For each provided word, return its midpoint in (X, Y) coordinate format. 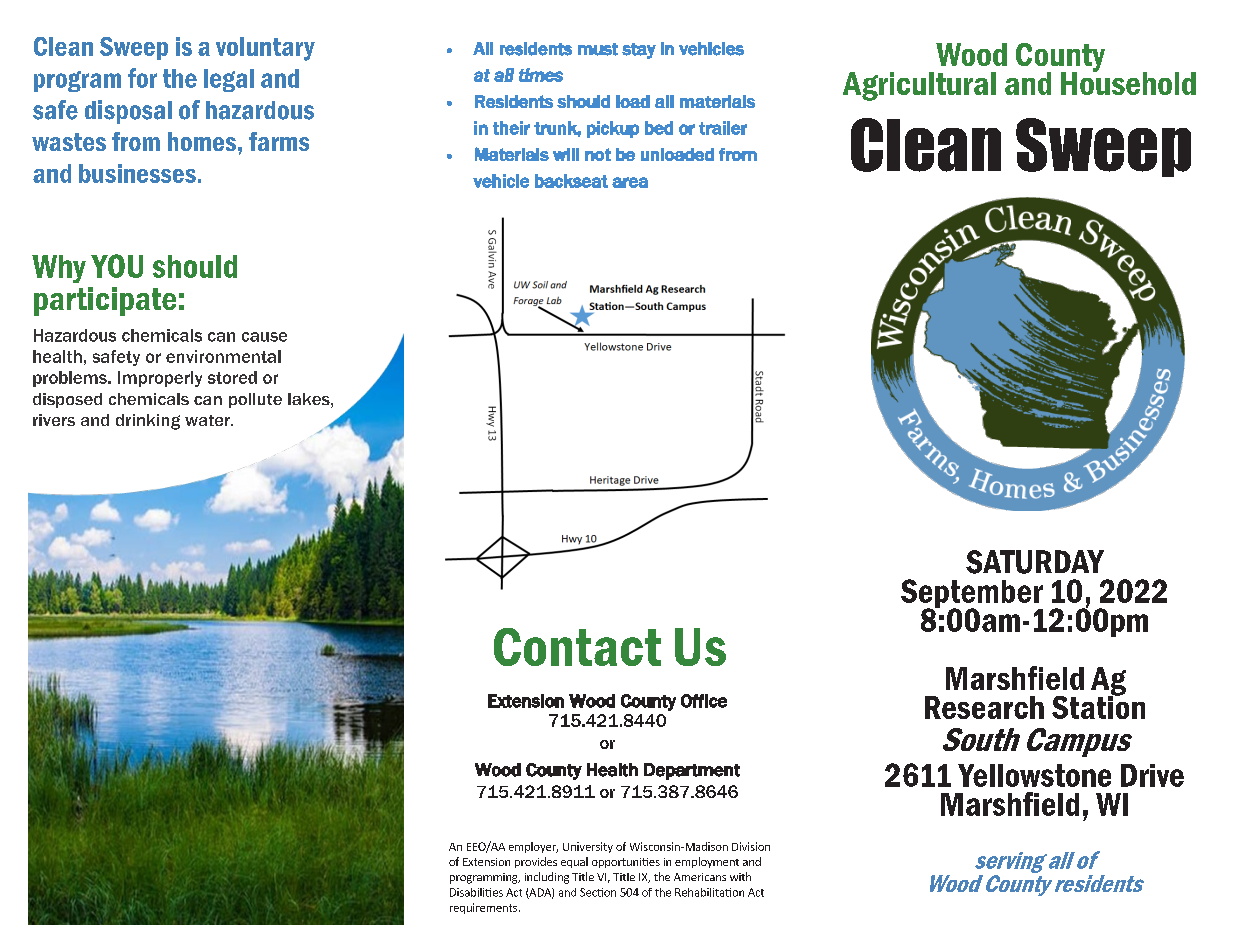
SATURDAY (1035, 562)
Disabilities (476, 892)
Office (704, 701)
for (142, 78)
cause (264, 337)
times (541, 75)
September (972, 595)
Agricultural (919, 86)
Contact (577, 647)
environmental (223, 356)
